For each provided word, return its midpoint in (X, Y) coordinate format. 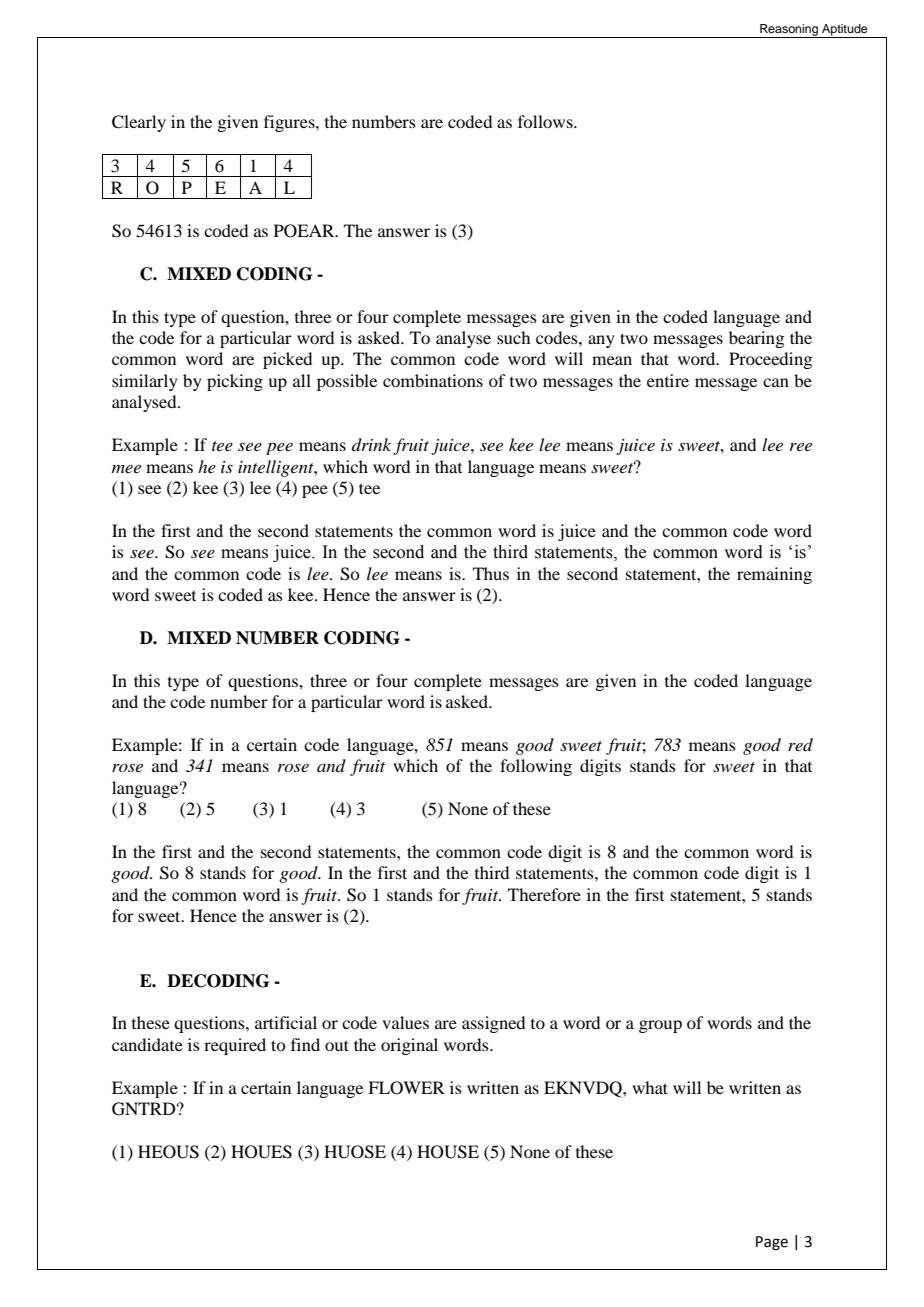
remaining (774, 575)
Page (772, 1243)
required (235, 1046)
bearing (756, 339)
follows (546, 121)
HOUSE (448, 1152)
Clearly (139, 123)
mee (126, 469)
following (536, 767)
